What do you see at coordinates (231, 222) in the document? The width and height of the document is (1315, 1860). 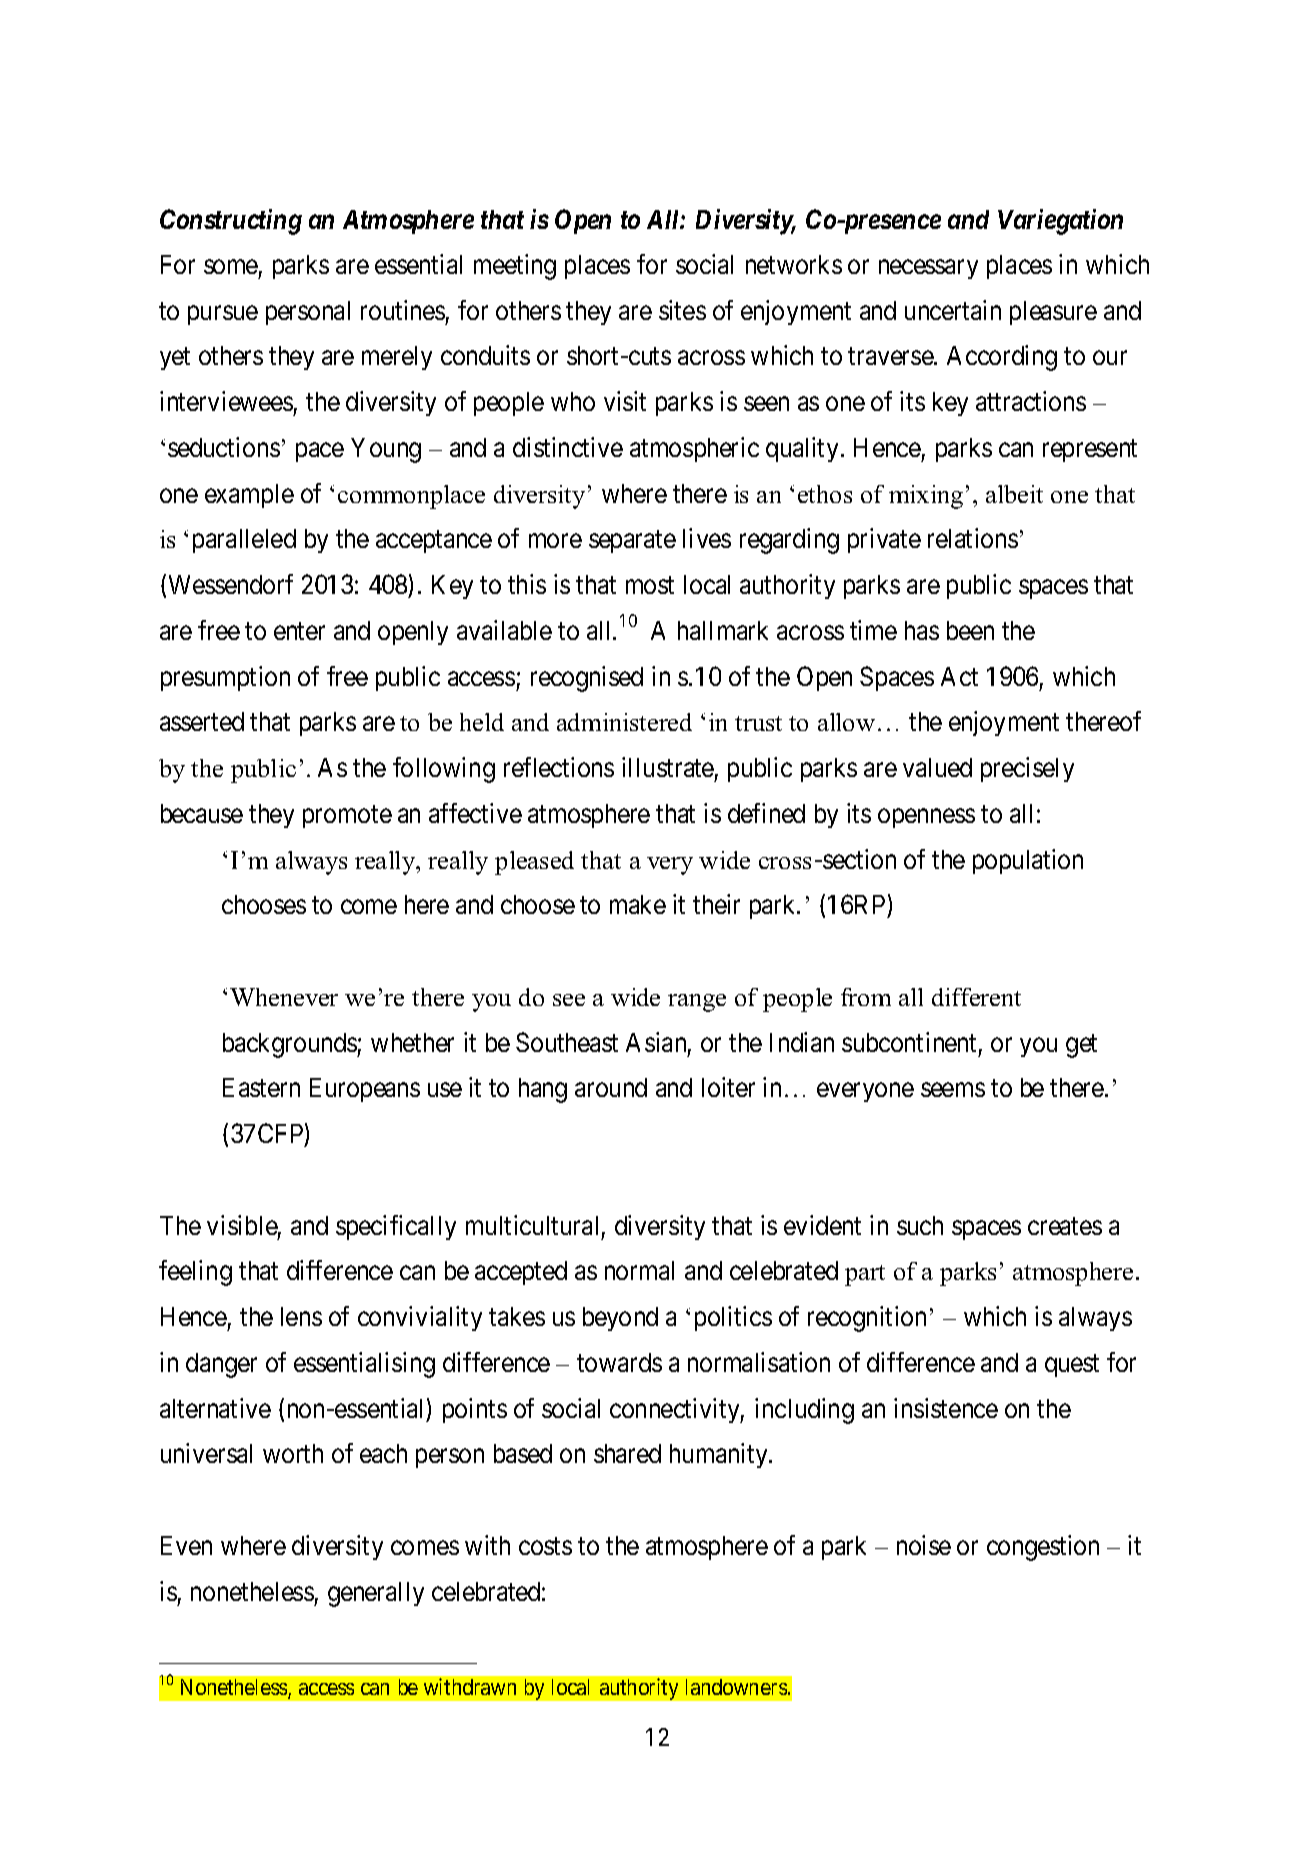 I see `Constructing` at bounding box center [231, 222].
